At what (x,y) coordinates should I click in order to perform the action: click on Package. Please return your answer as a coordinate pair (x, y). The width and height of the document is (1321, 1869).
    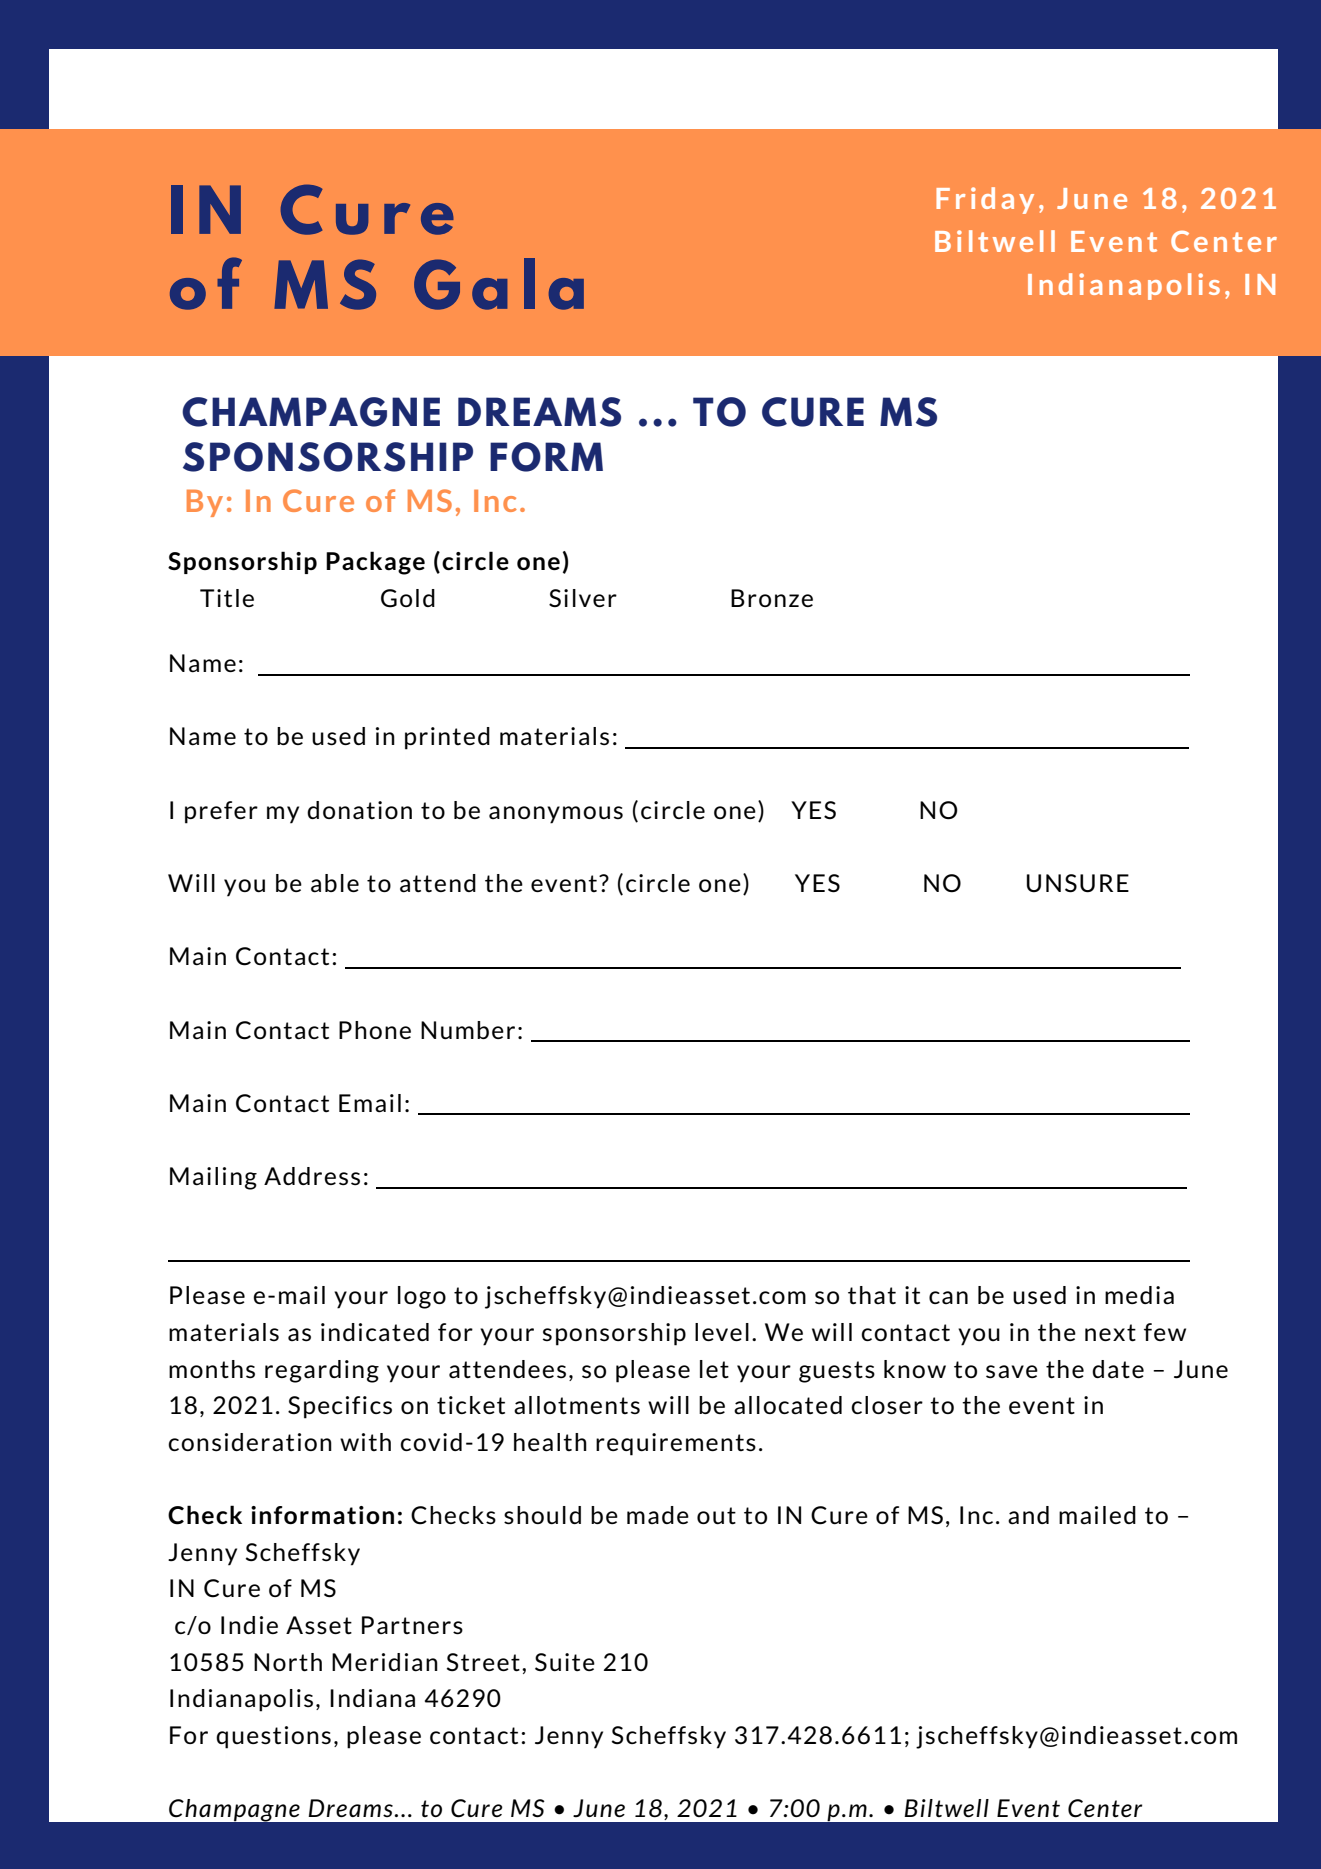
    Looking at the image, I should click on (375, 563).
